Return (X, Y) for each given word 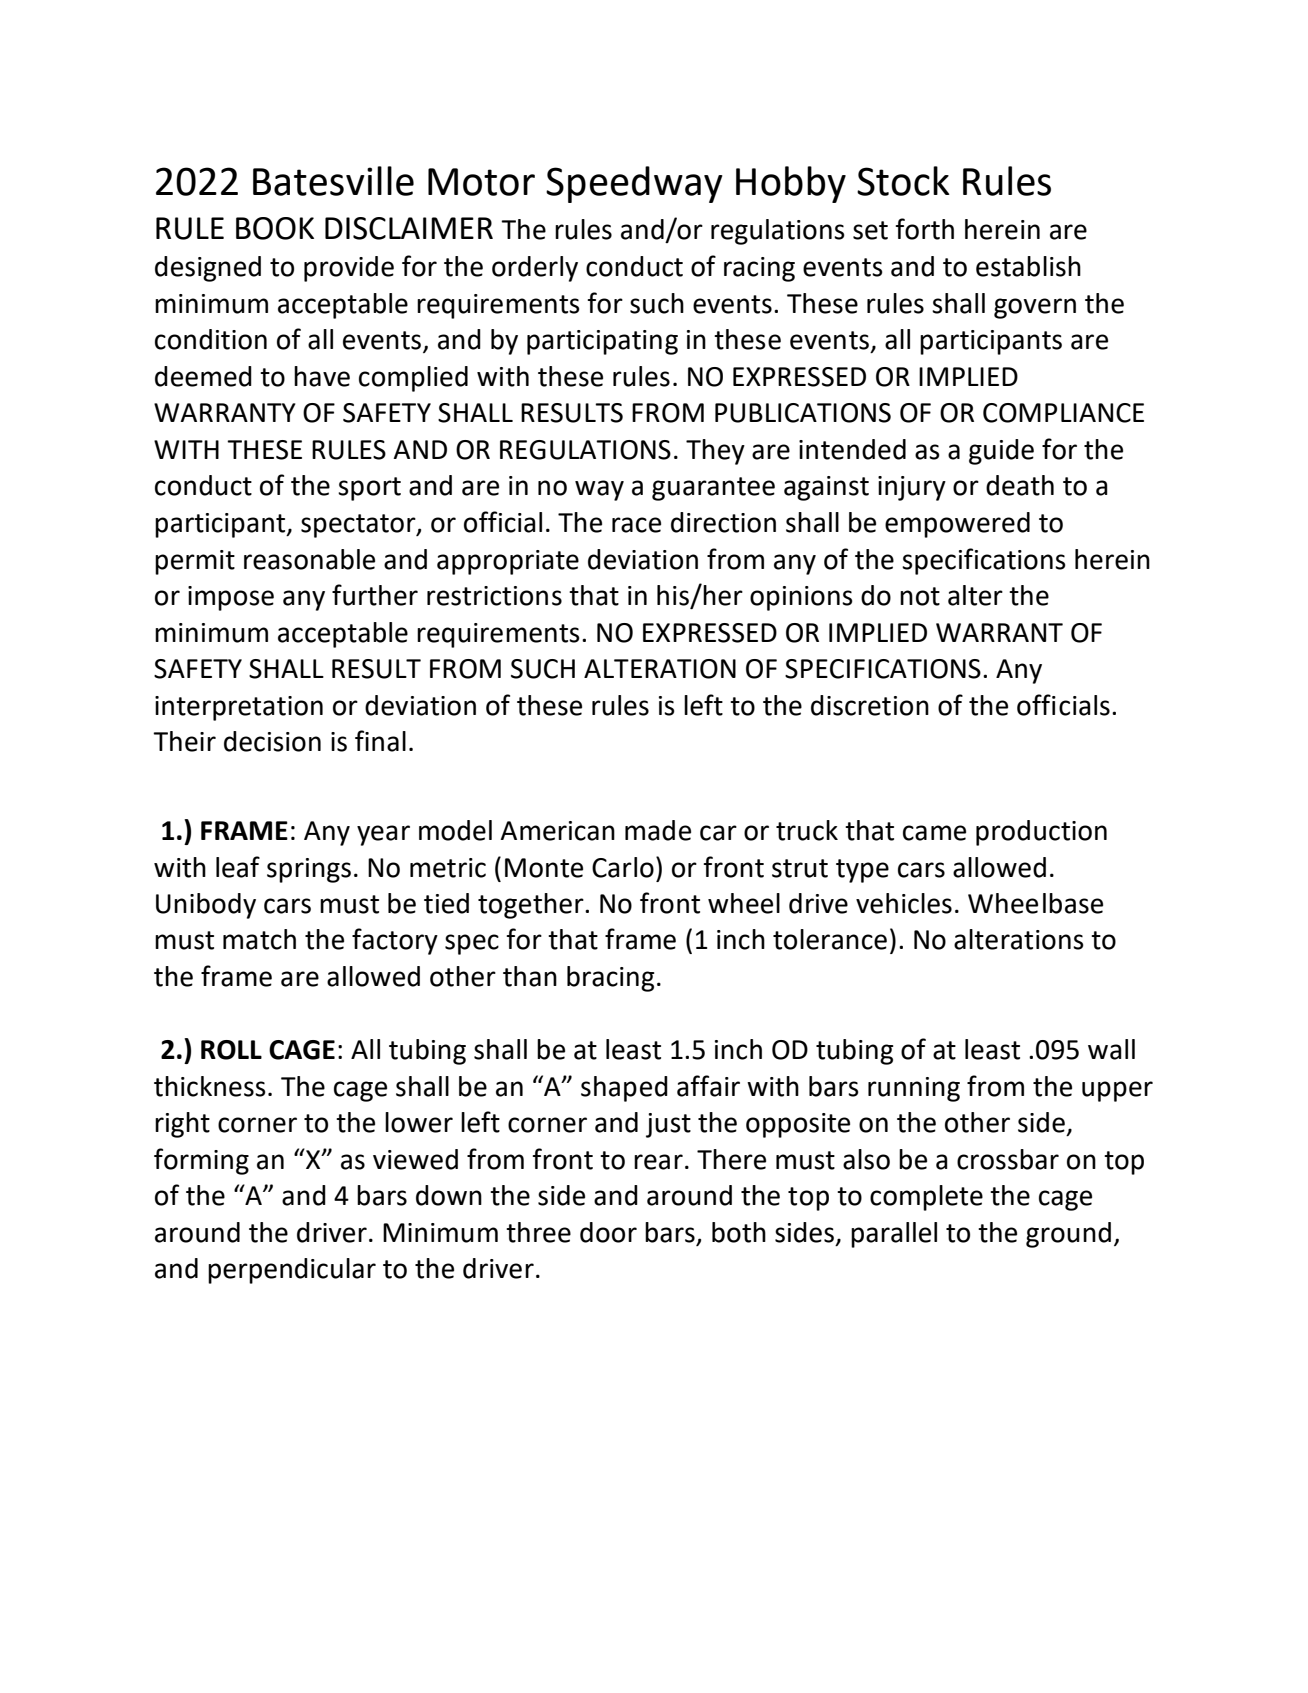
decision (272, 741)
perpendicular (292, 1271)
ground (1068, 1235)
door (608, 1232)
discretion (870, 705)
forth (924, 229)
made (658, 830)
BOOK (275, 228)
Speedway (634, 184)
